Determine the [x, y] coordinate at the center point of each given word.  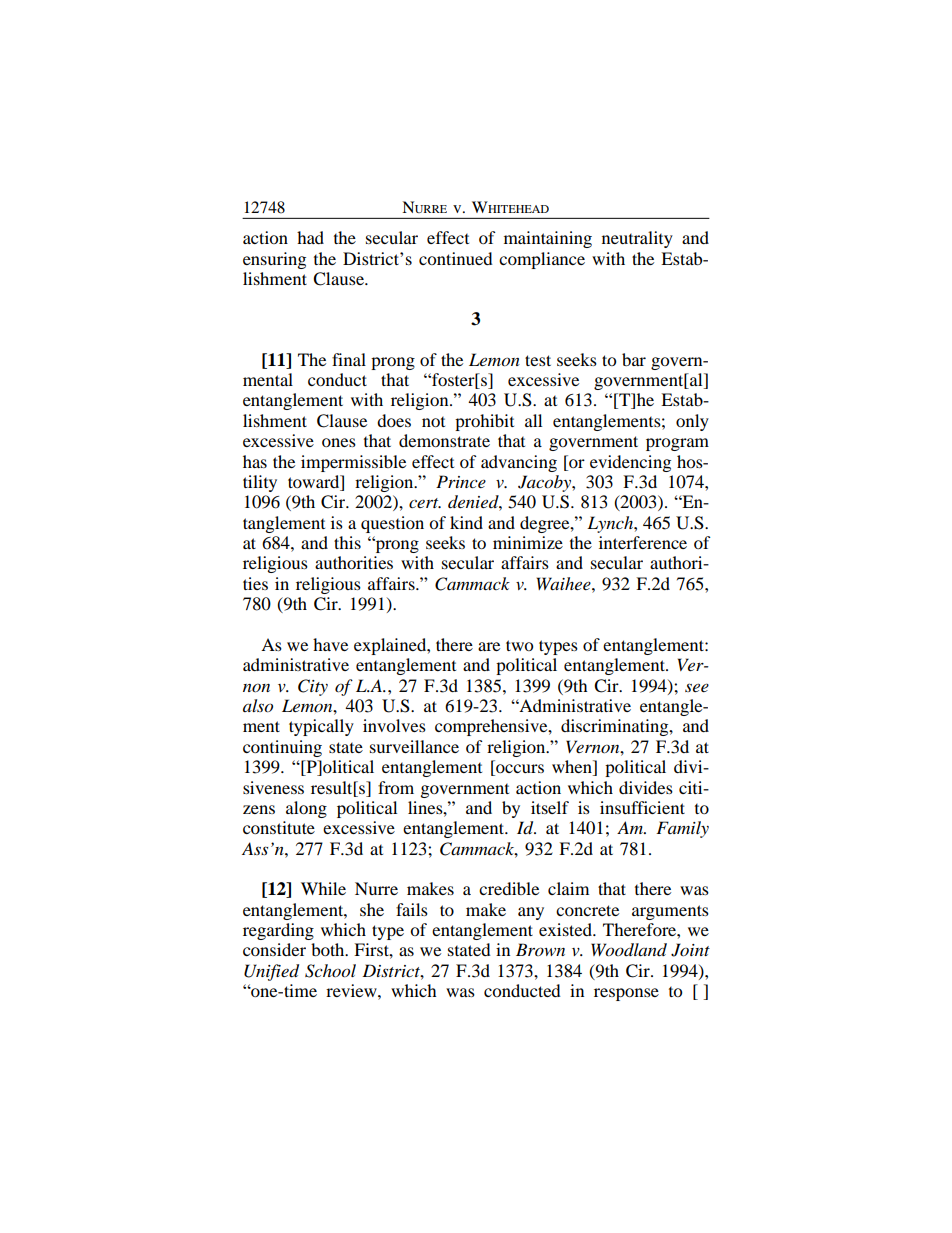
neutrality [637, 239]
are [489, 646]
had [310, 237]
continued [456, 258]
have [330, 644]
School [330, 971]
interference [643, 542]
